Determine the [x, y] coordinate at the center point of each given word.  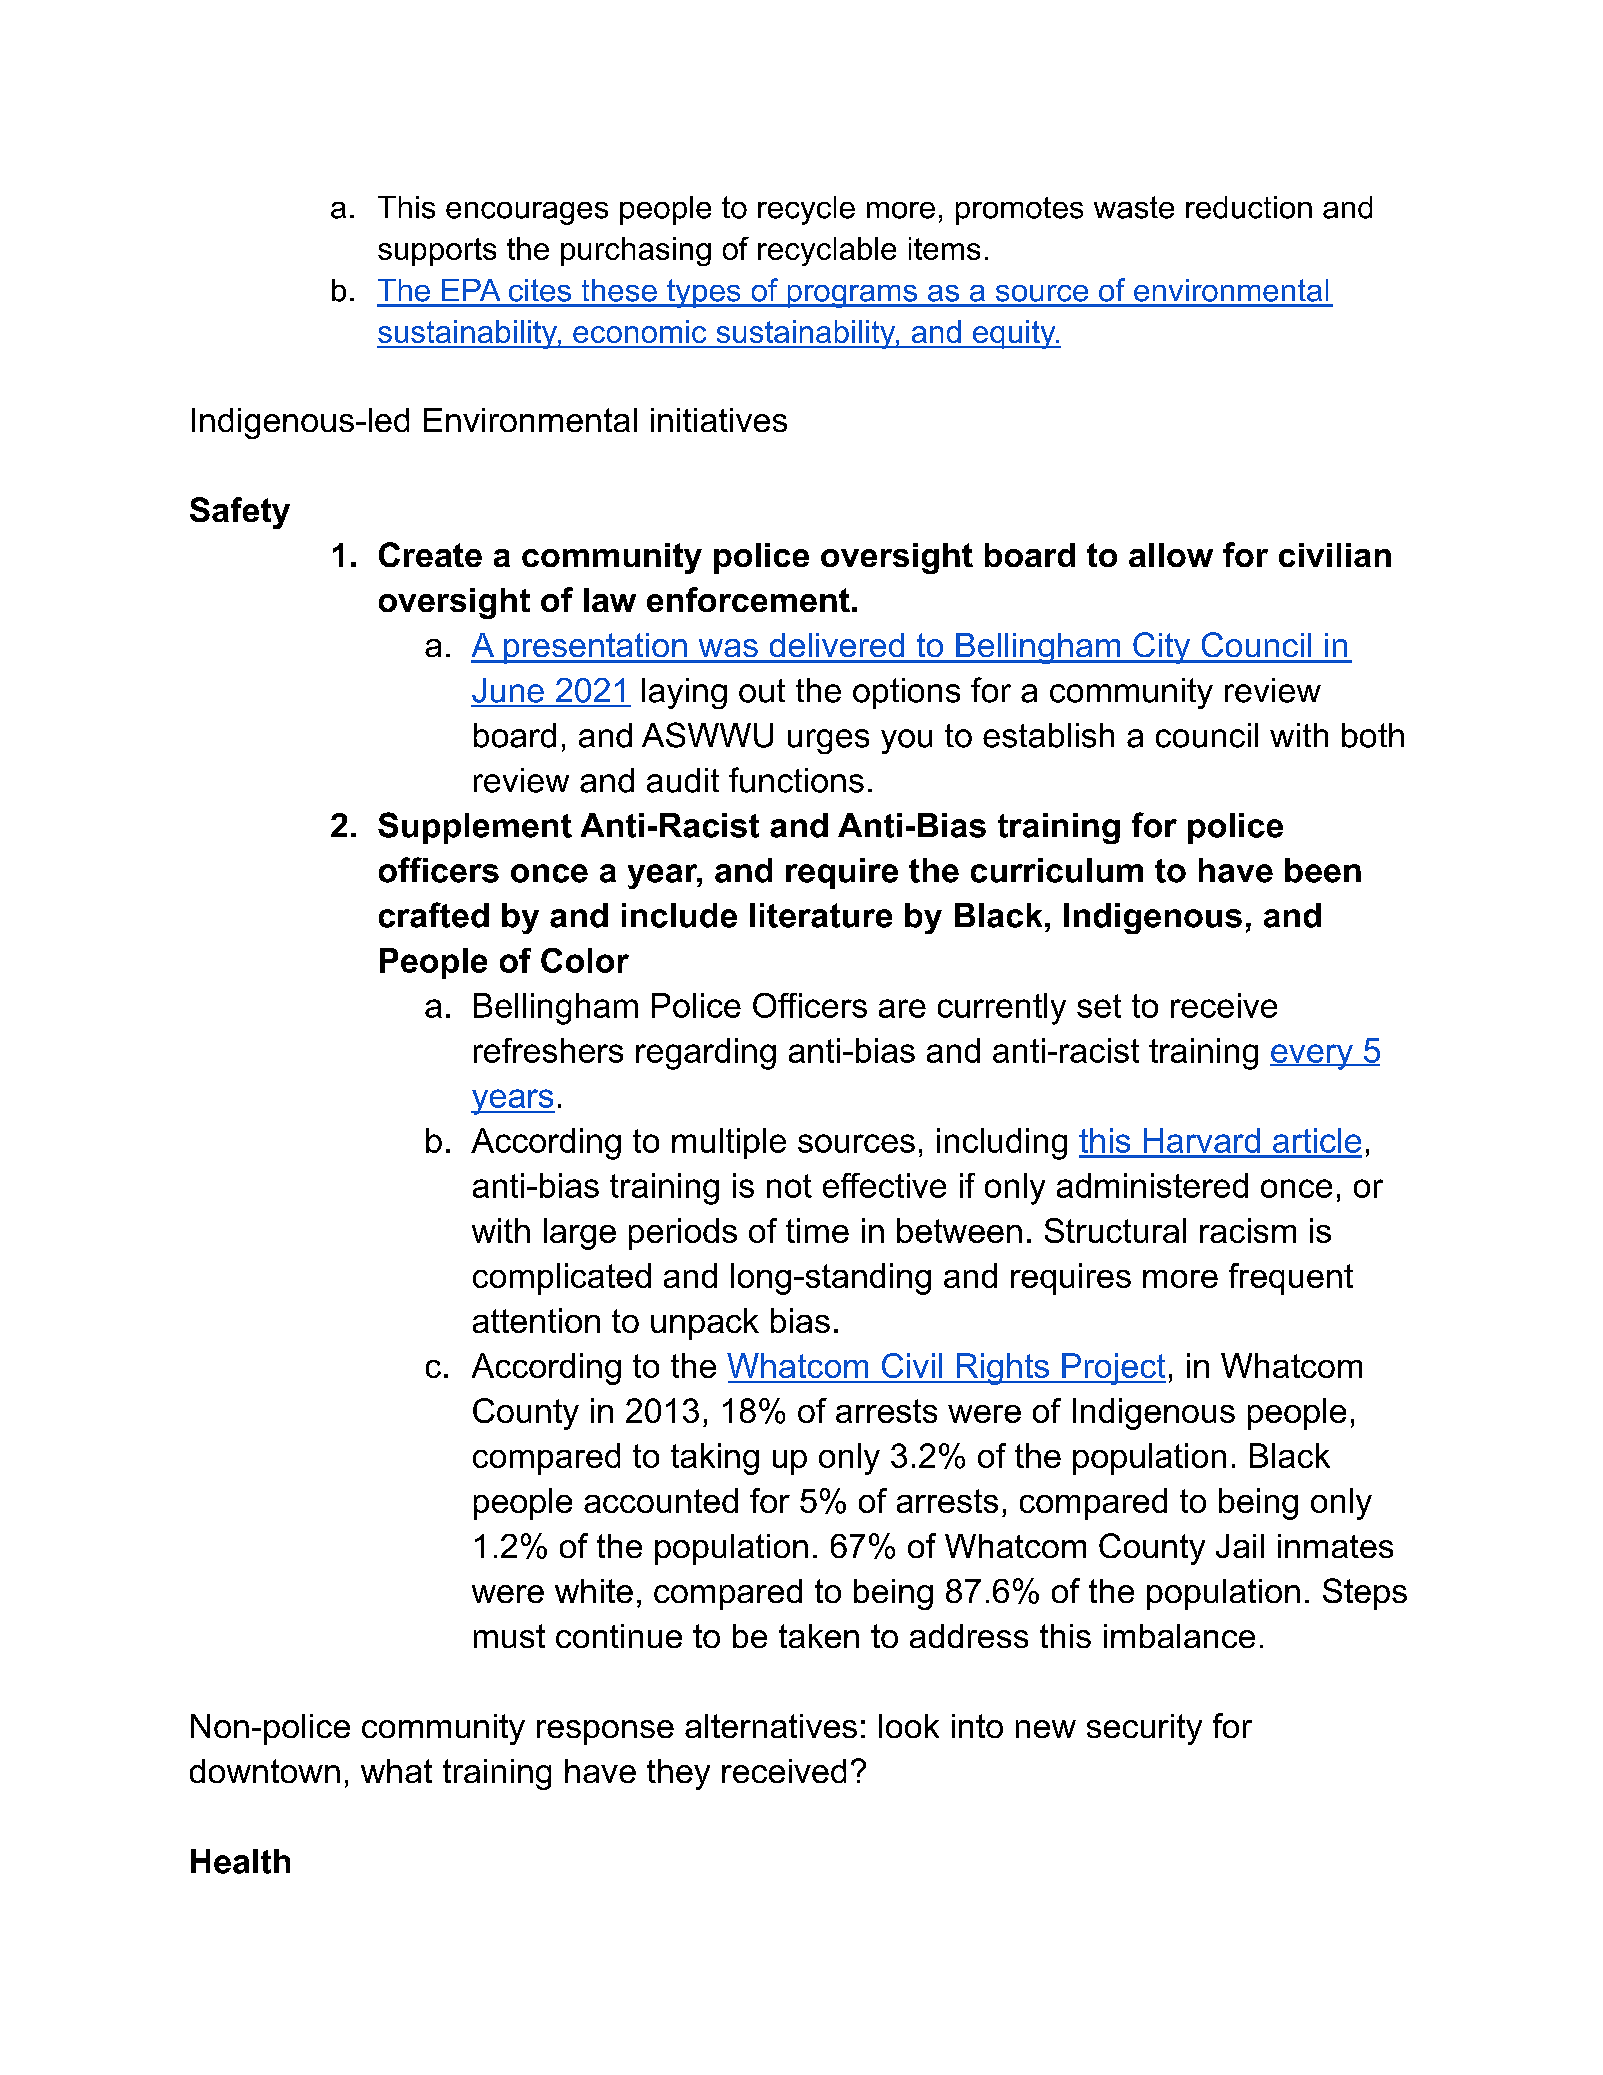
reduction [1249, 207]
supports [437, 252]
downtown [265, 1771]
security [1144, 1729]
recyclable [827, 251]
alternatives [771, 1726]
